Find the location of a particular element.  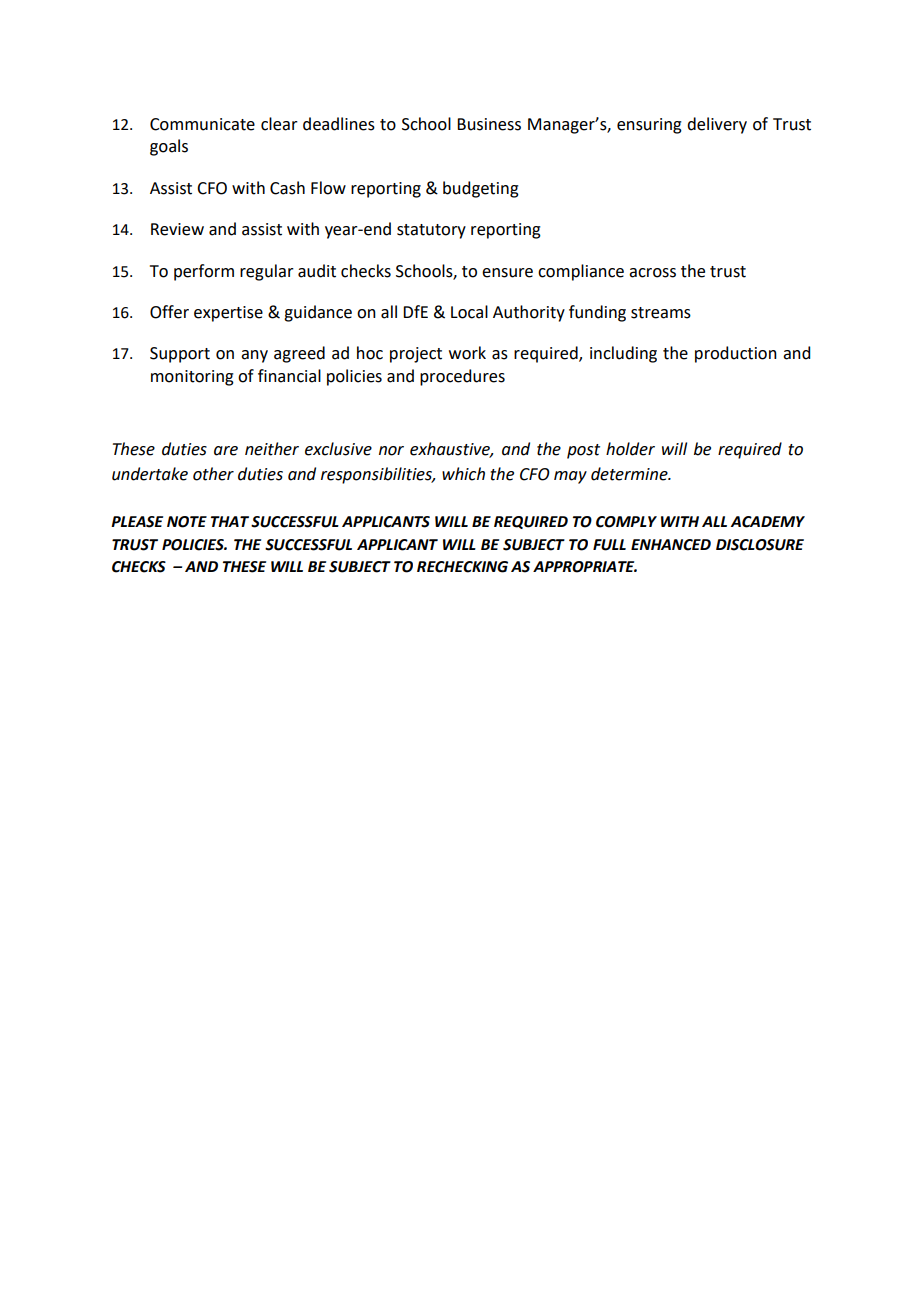

ENHANCED is located at coordinates (671, 545).
